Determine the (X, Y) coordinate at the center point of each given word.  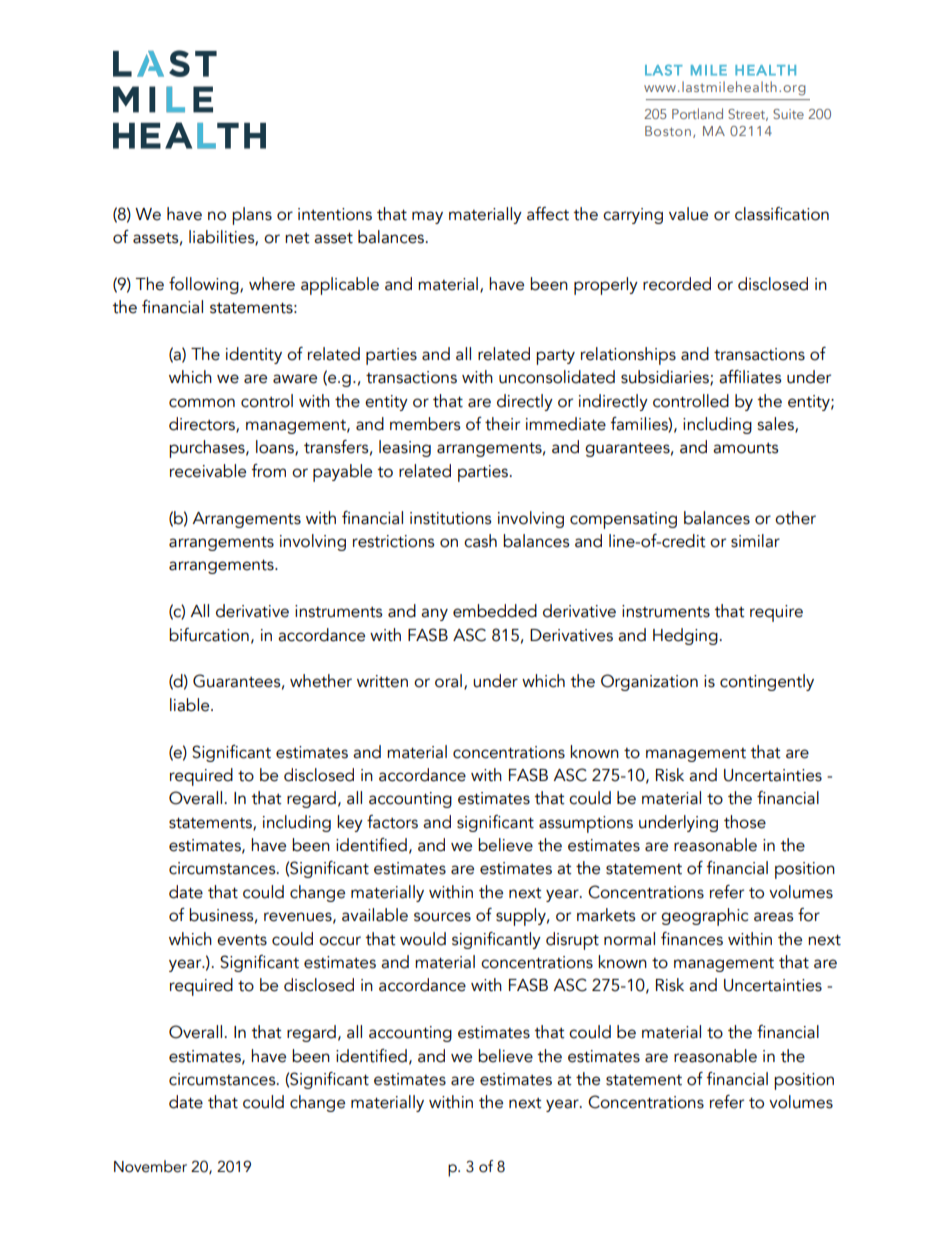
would (423, 939)
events (242, 940)
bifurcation (209, 635)
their (502, 424)
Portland (697, 113)
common (202, 403)
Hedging (685, 636)
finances (692, 939)
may (427, 217)
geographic (704, 917)
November (150, 1166)
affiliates (750, 377)
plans (252, 216)
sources (442, 917)
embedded (495, 611)
